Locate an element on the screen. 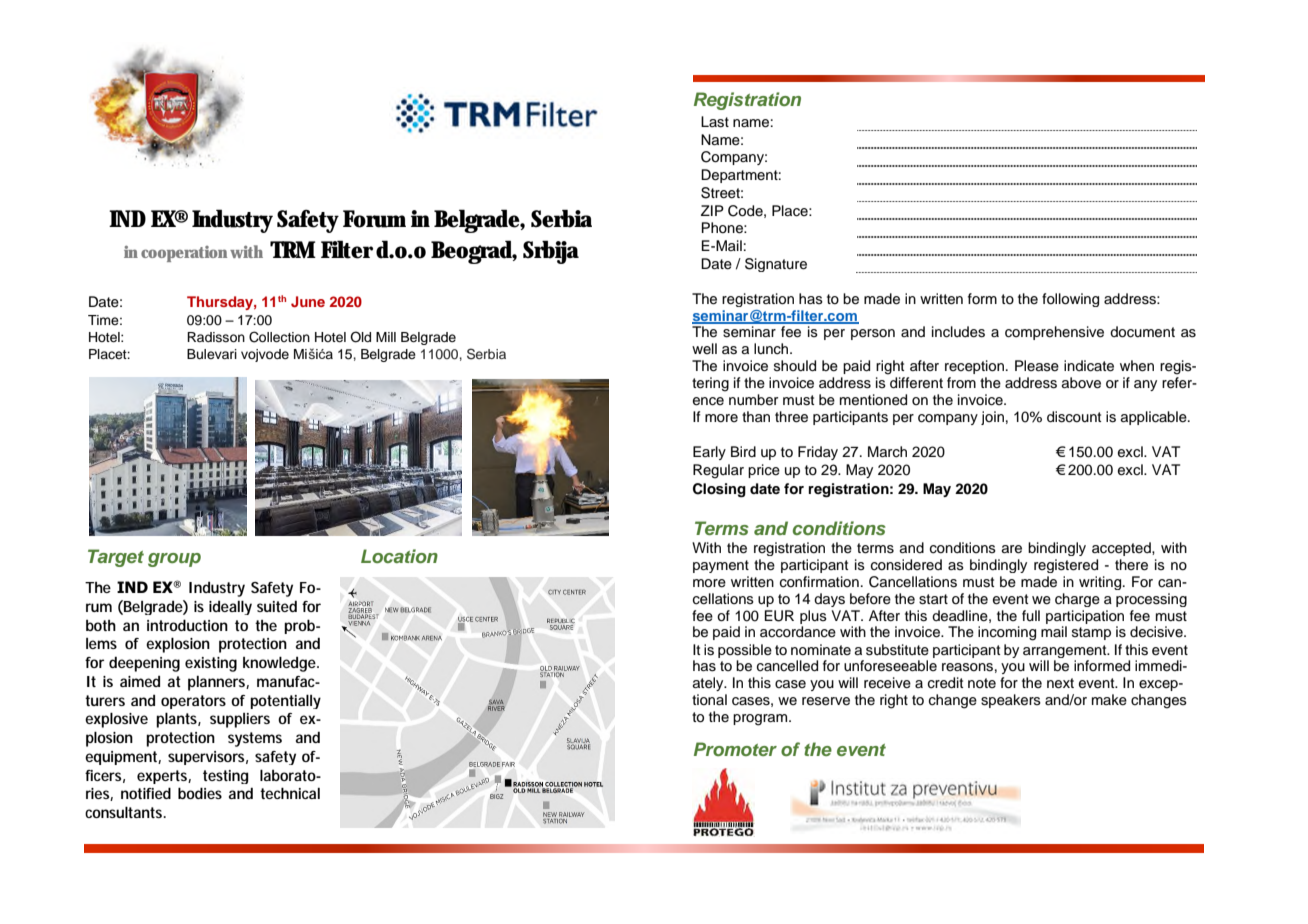  speakers is located at coordinates (1011, 701).
